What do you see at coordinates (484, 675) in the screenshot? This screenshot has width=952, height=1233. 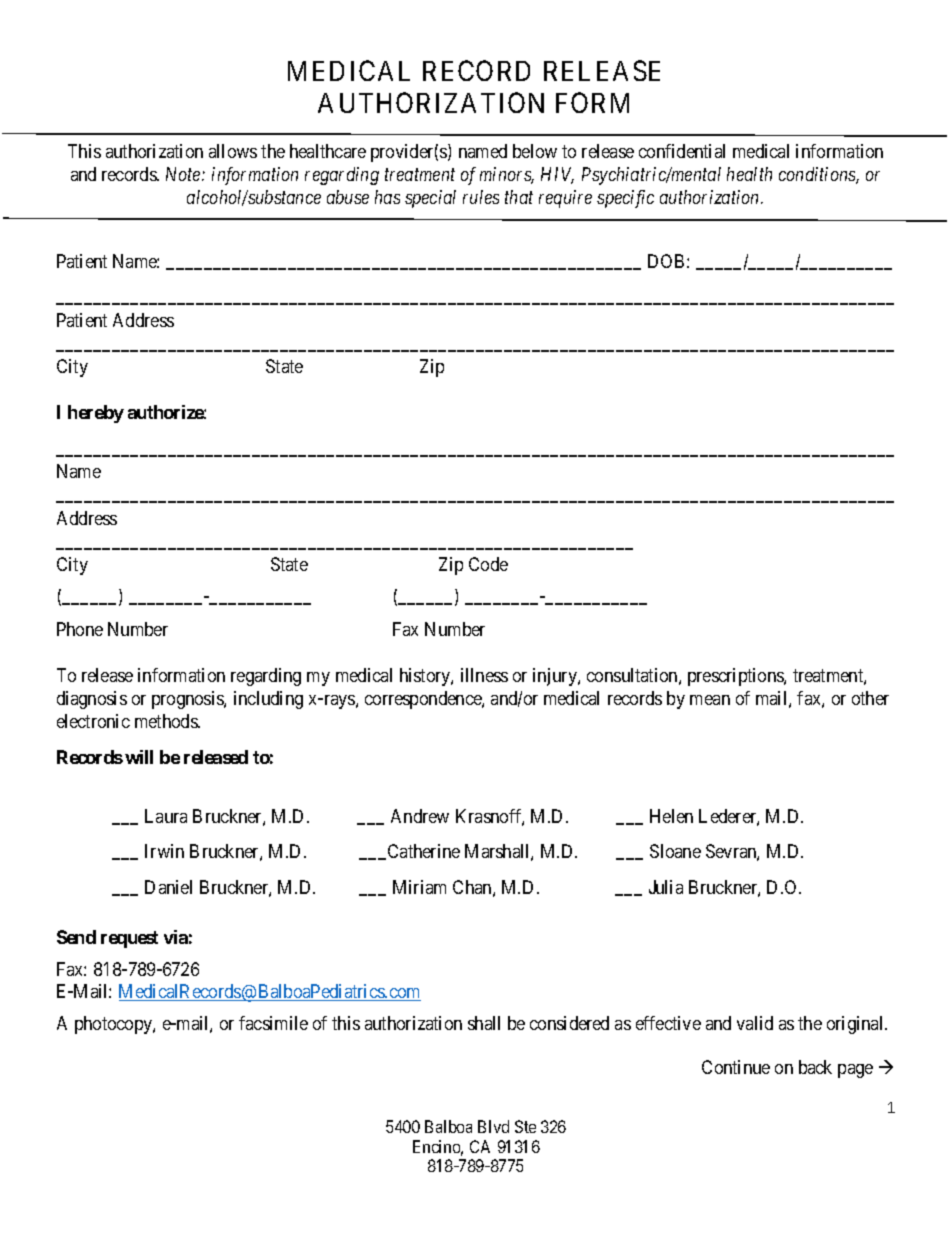 I see `illness` at bounding box center [484, 675].
